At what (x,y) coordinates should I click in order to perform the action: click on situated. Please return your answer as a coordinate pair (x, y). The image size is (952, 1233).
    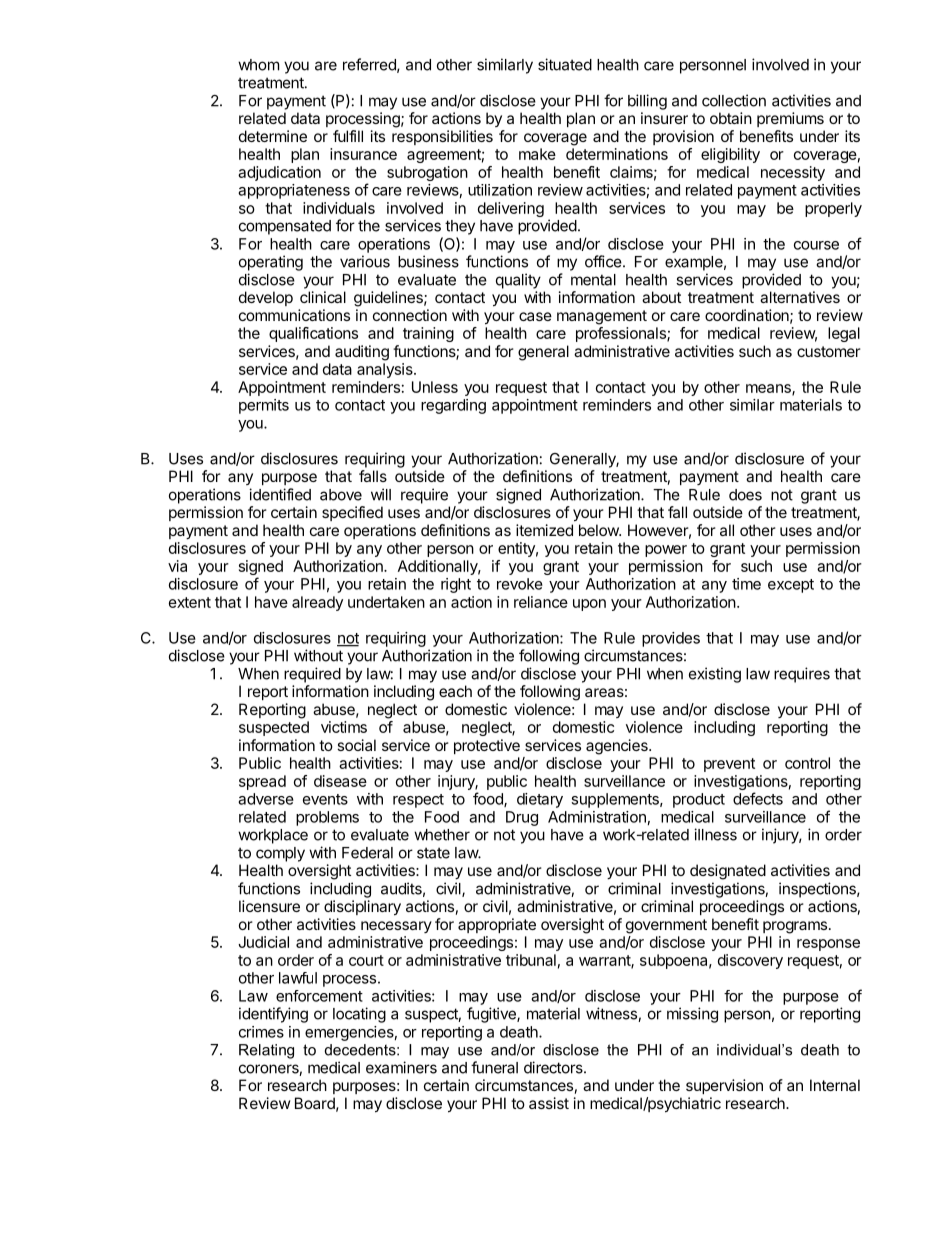
    Looking at the image, I should click on (565, 64).
